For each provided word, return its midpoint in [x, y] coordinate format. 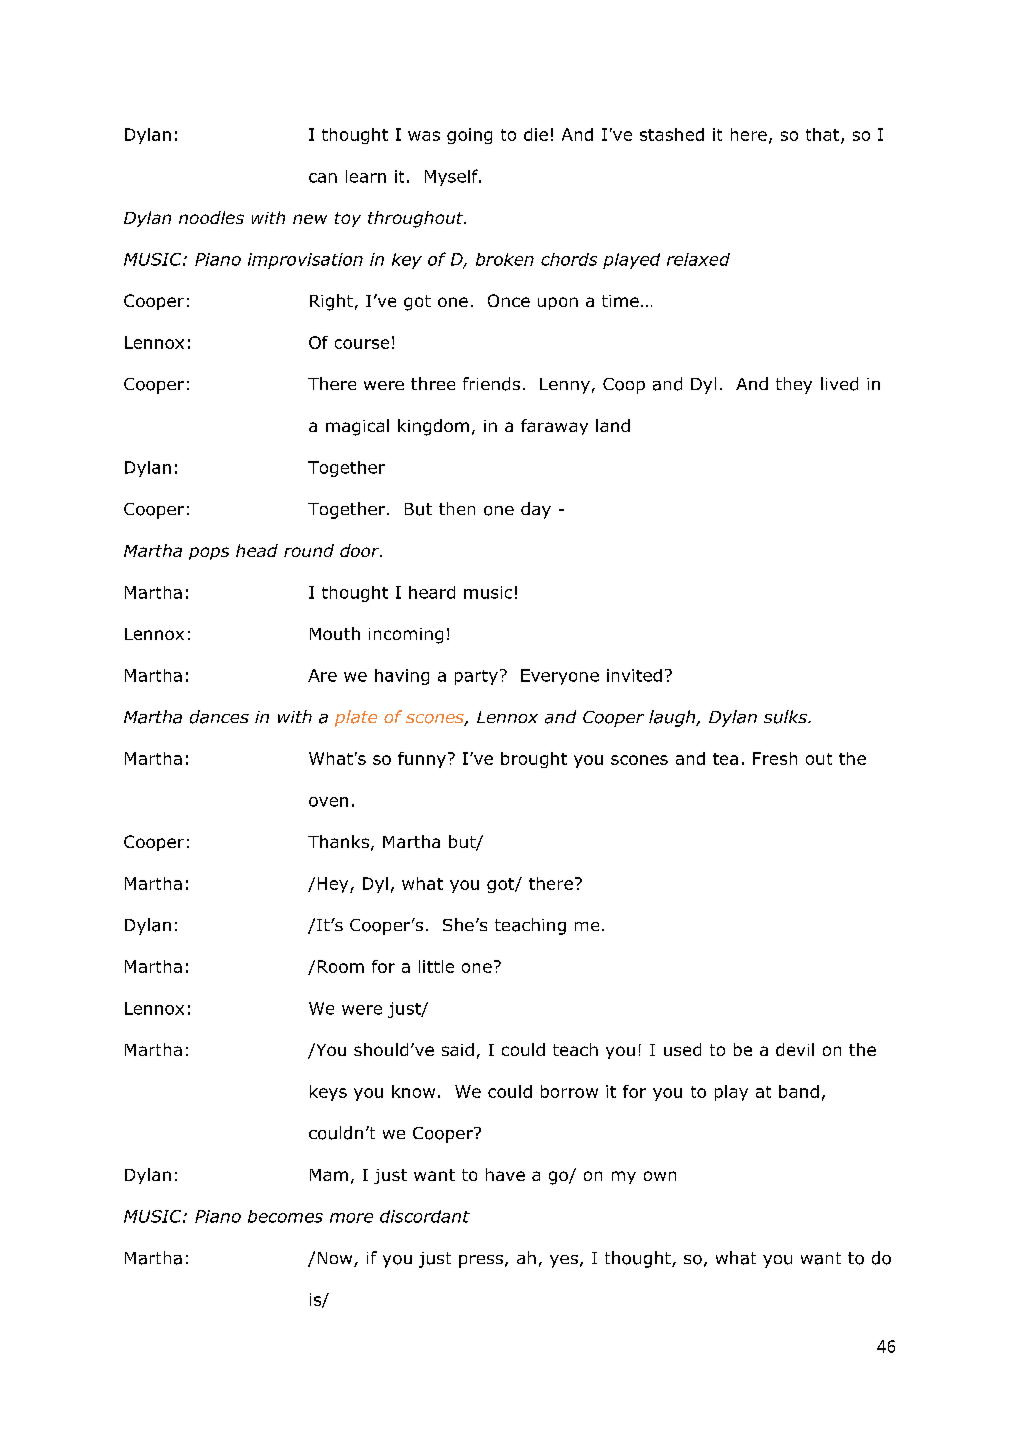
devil [795, 1049]
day [536, 510]
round [309, 550]
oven [328, 802]
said [458, 1049]
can [323, 178]
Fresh [775, 758]
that [824, 135]
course [362, 344]
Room [341, 966]
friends [491, 384]
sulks [786, 717]
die [536, 134]
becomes [285, 1216]
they [794, 385]
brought [534, 760]
